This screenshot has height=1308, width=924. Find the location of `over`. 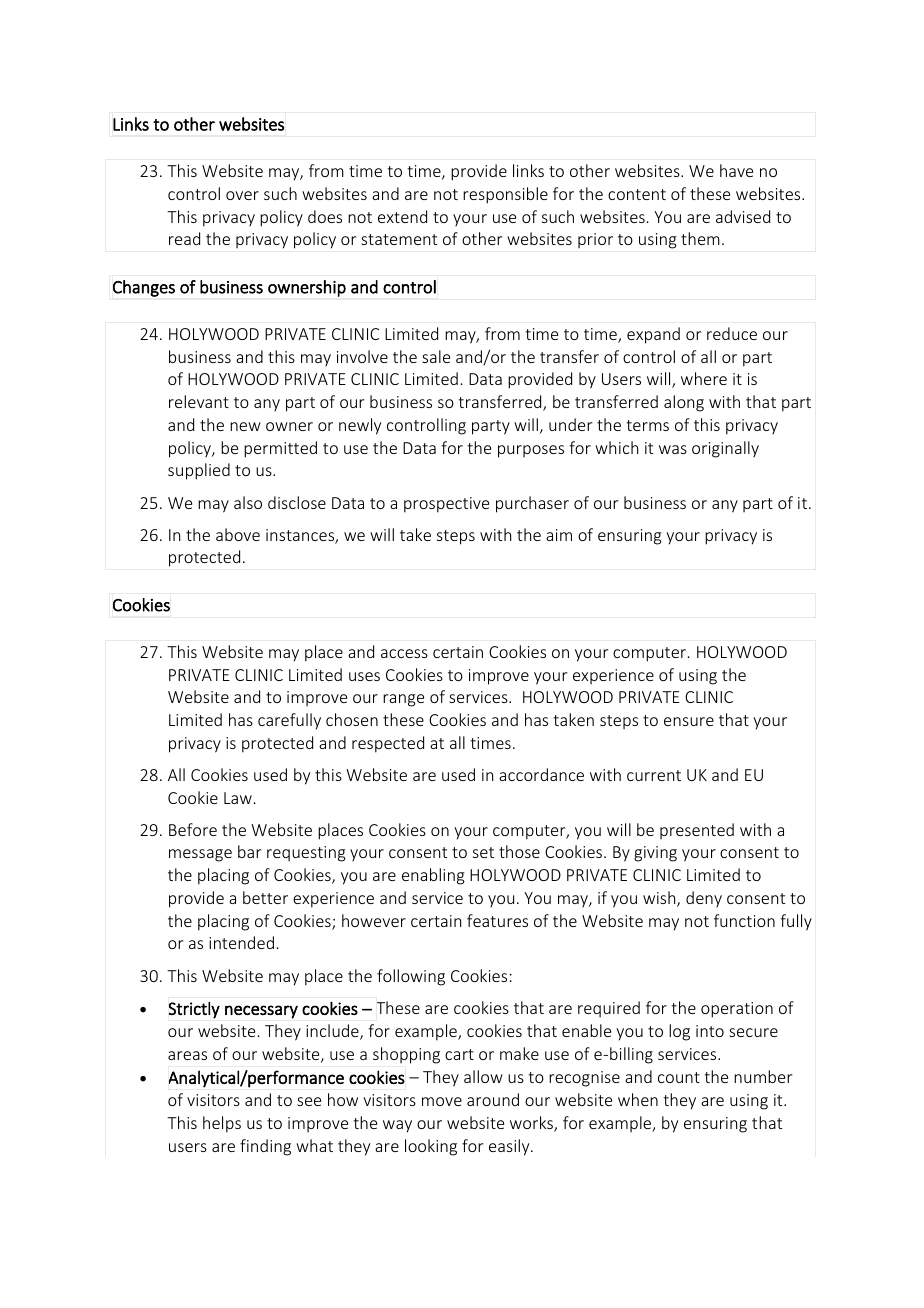

over is located at coordinates (242, 195).
